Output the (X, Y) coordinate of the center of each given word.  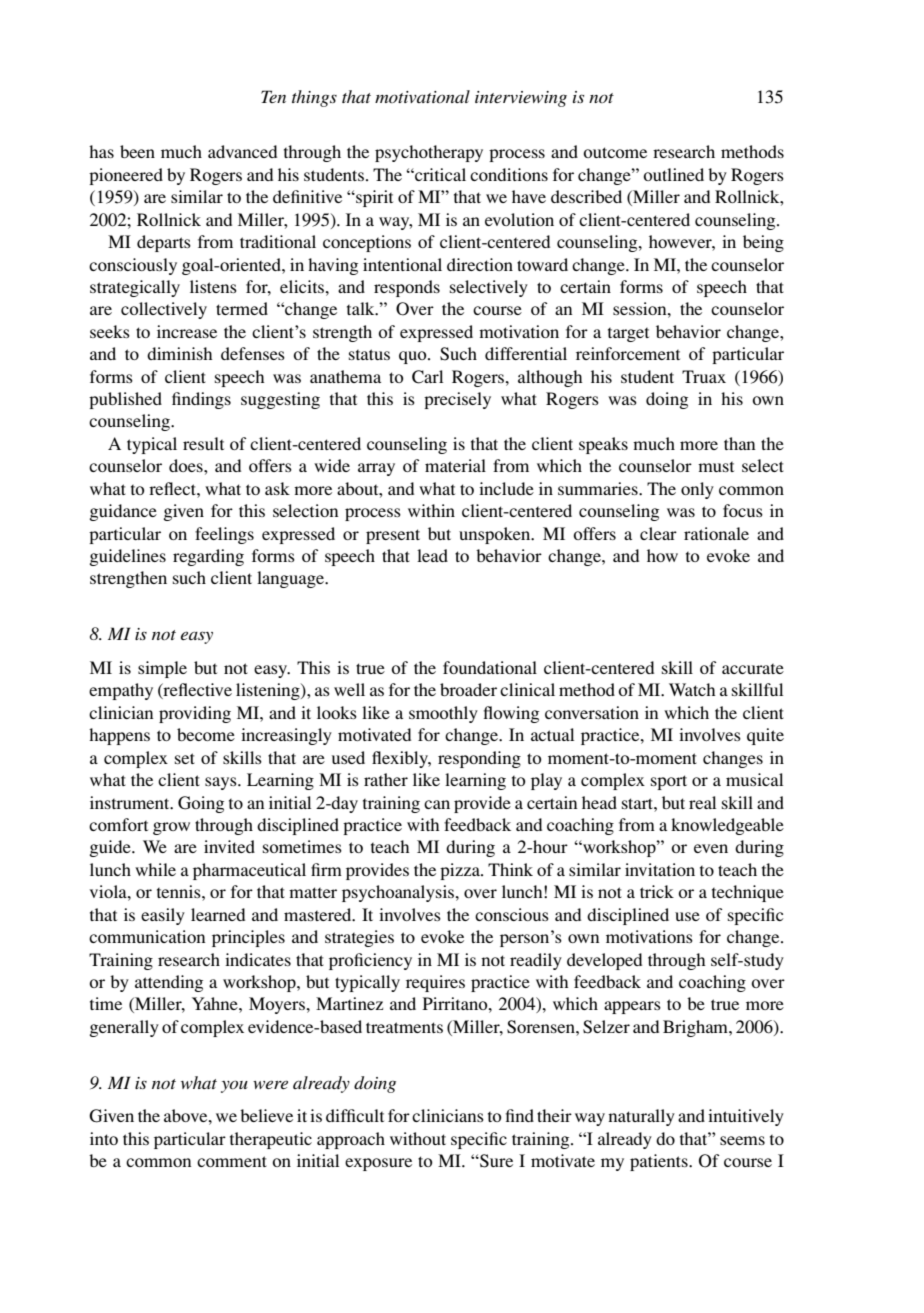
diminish (179, 353)
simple (162, 669)
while (155, 869)
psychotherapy (429, 153)
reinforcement (628, 353)
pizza (461, 871)
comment (232, 1161)
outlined (673, 174)
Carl (427, 377)
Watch (692, 689)
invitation (660, 869)
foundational (490, 667)
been (137, 151)
